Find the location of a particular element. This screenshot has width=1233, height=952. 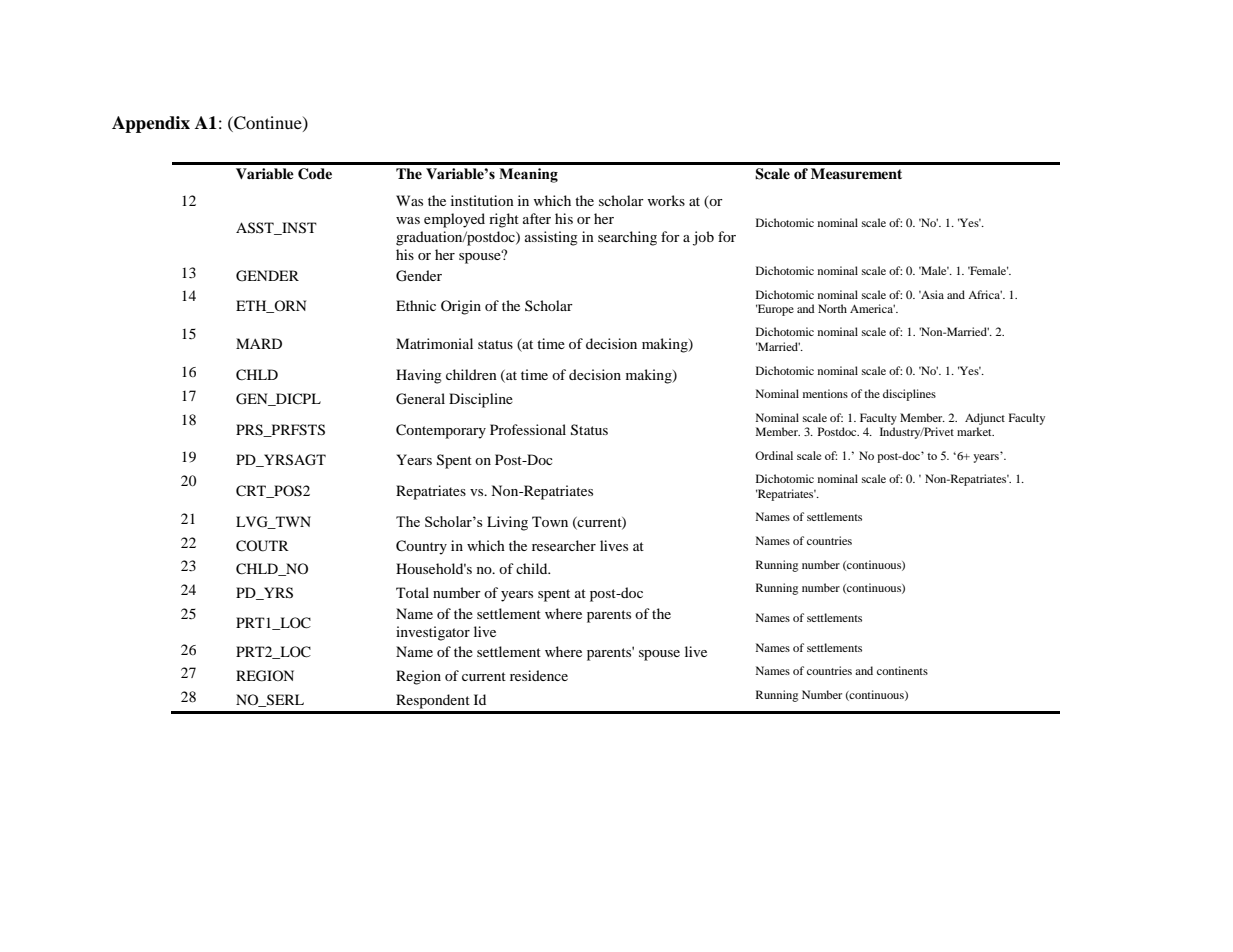

North is located at coordinates (832, 308).
